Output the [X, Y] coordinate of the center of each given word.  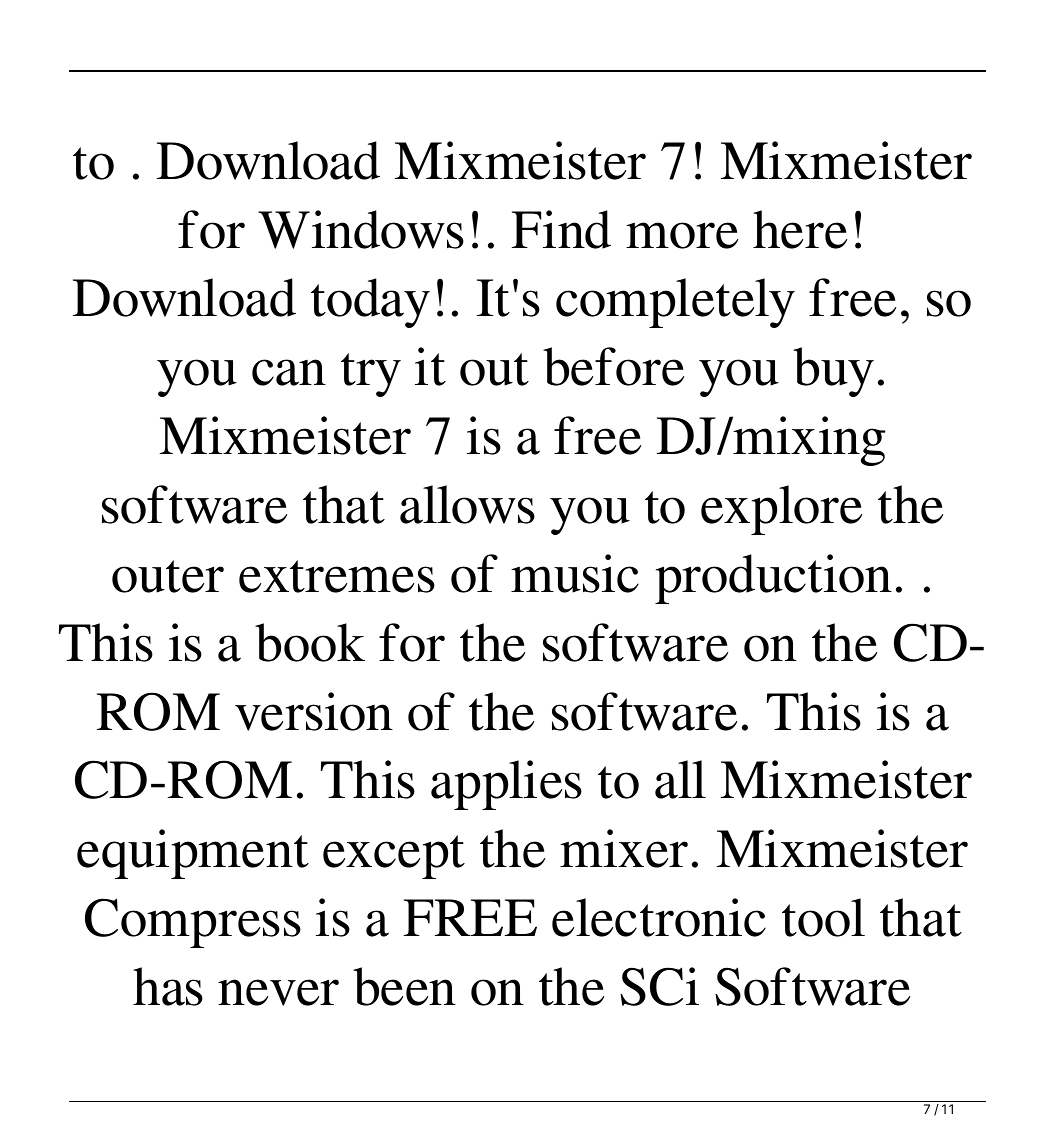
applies [506, 785]
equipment [193, 854]
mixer [624, 848]
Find [561, 229]
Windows [361, 229]
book [310, 642]
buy [833, 372]
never [278, 992]
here [800, 229]
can [289, 372]
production [773, 579]
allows [467, 504]
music [575, 573]
